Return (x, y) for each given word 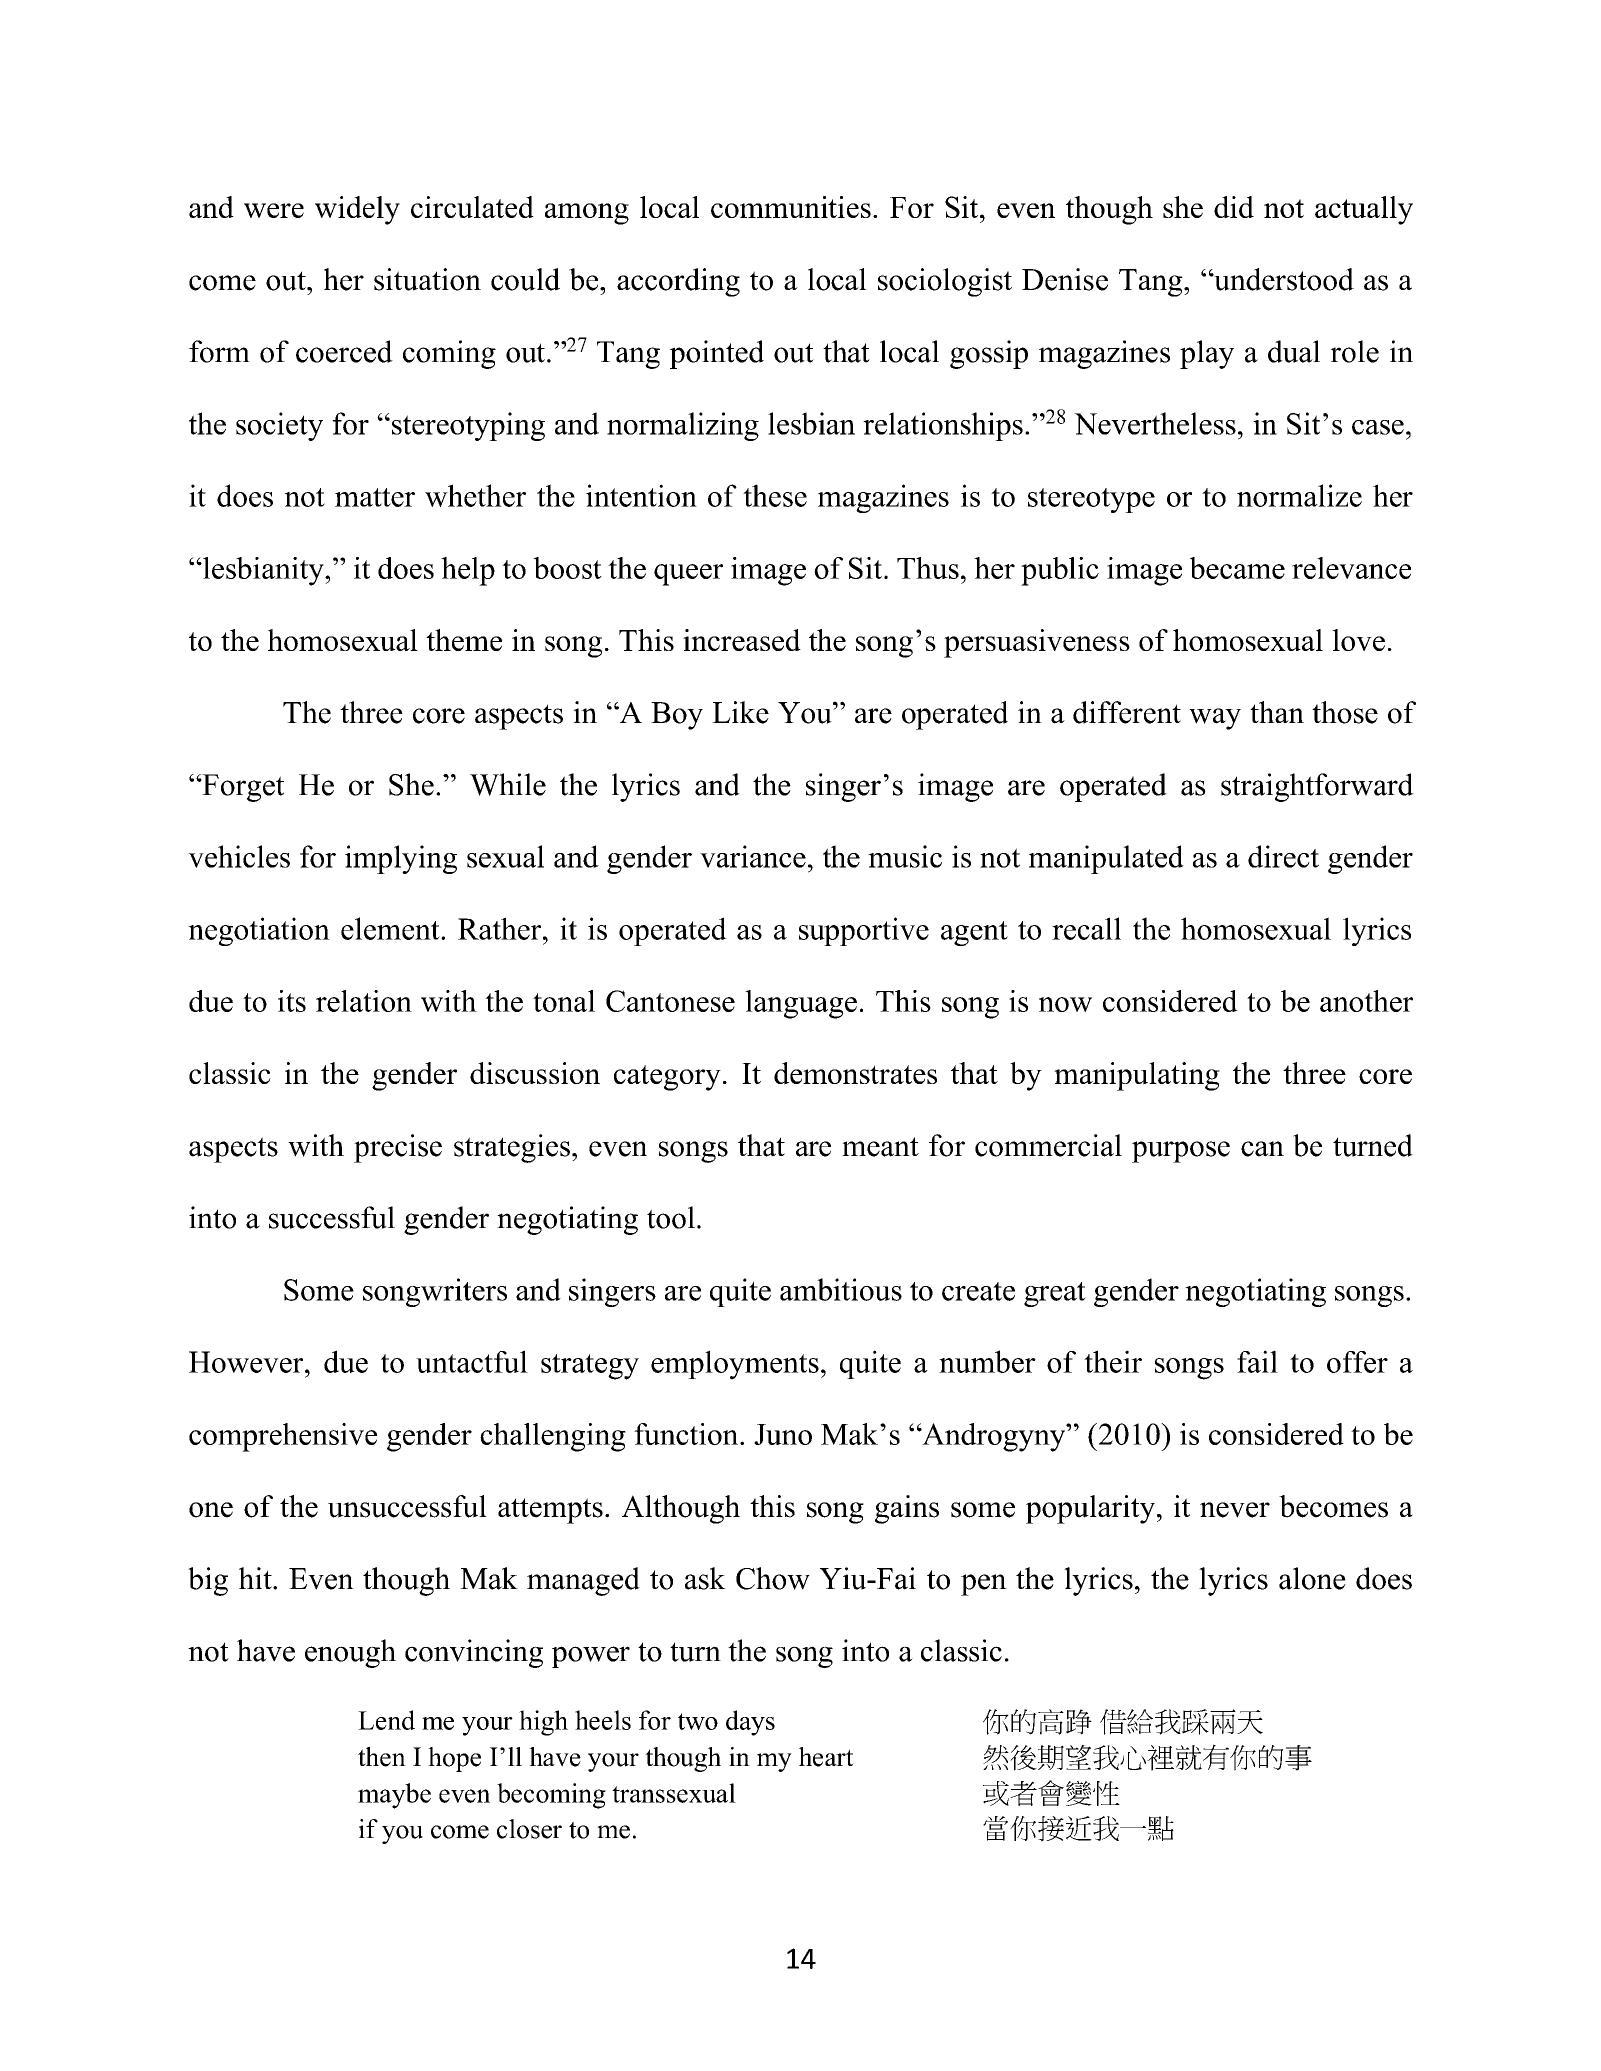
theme (464, 640)
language (801, 1004)
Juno (783, 1434)
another (1366, 1001)
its (292, 1001)
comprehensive (283, 1437)
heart (826, 1757)
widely (357, 210)
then (382, 1757)
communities (791, 207)
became (1237, 568)
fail (1257, 1361)
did (1234, 207)
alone (1312, 1578)
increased (742, 640)
